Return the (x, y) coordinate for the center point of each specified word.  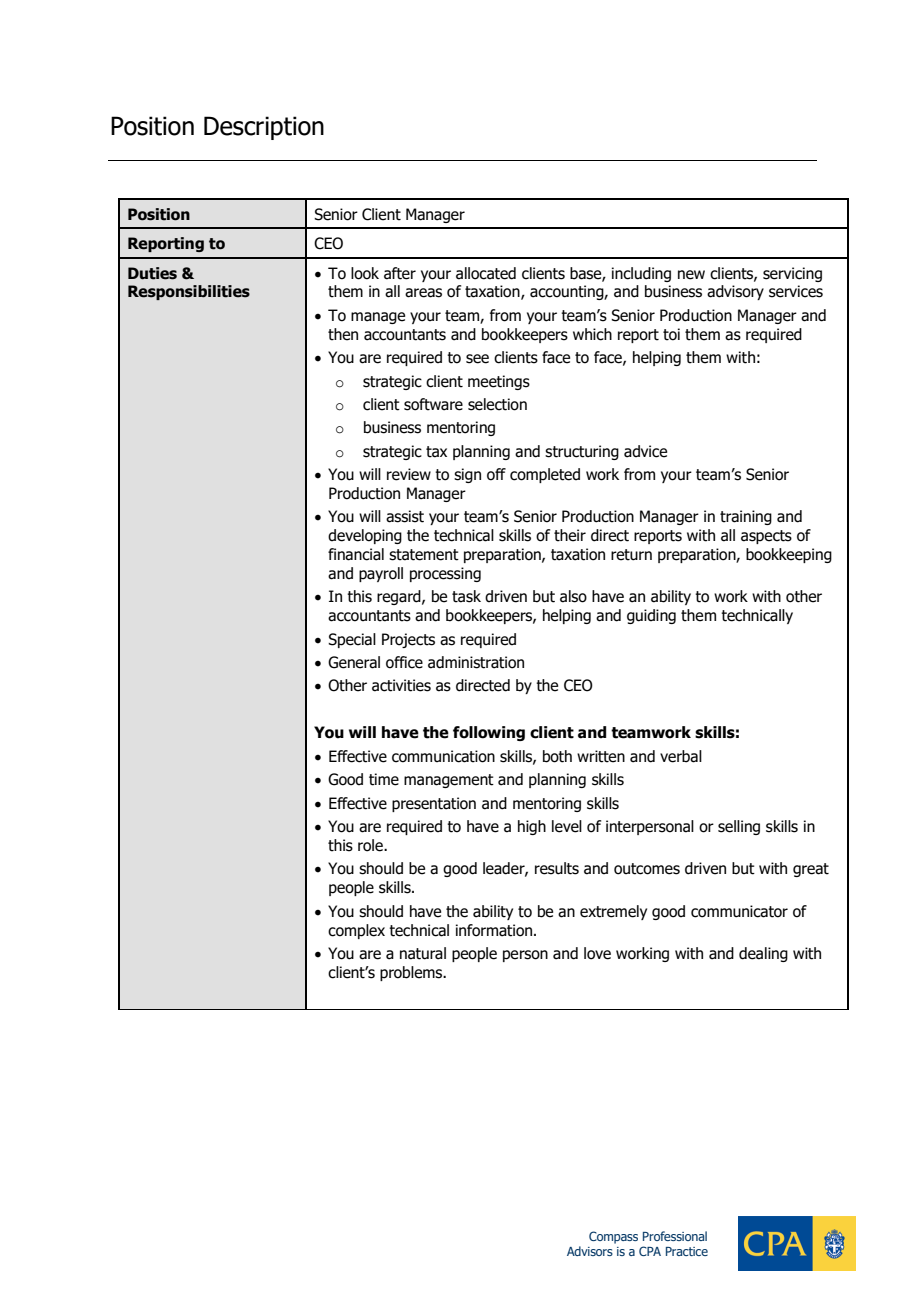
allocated (486, 273)
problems (412, 973)
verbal (681, 756)
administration (476, 662)
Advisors (590, 1251)
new (691, 275)
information (495, 930)
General (354, 662)
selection (497, 404)
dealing (763, 954)
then (343, 334)
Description (264, 128)
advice (645, 451)
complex (356, 931)
